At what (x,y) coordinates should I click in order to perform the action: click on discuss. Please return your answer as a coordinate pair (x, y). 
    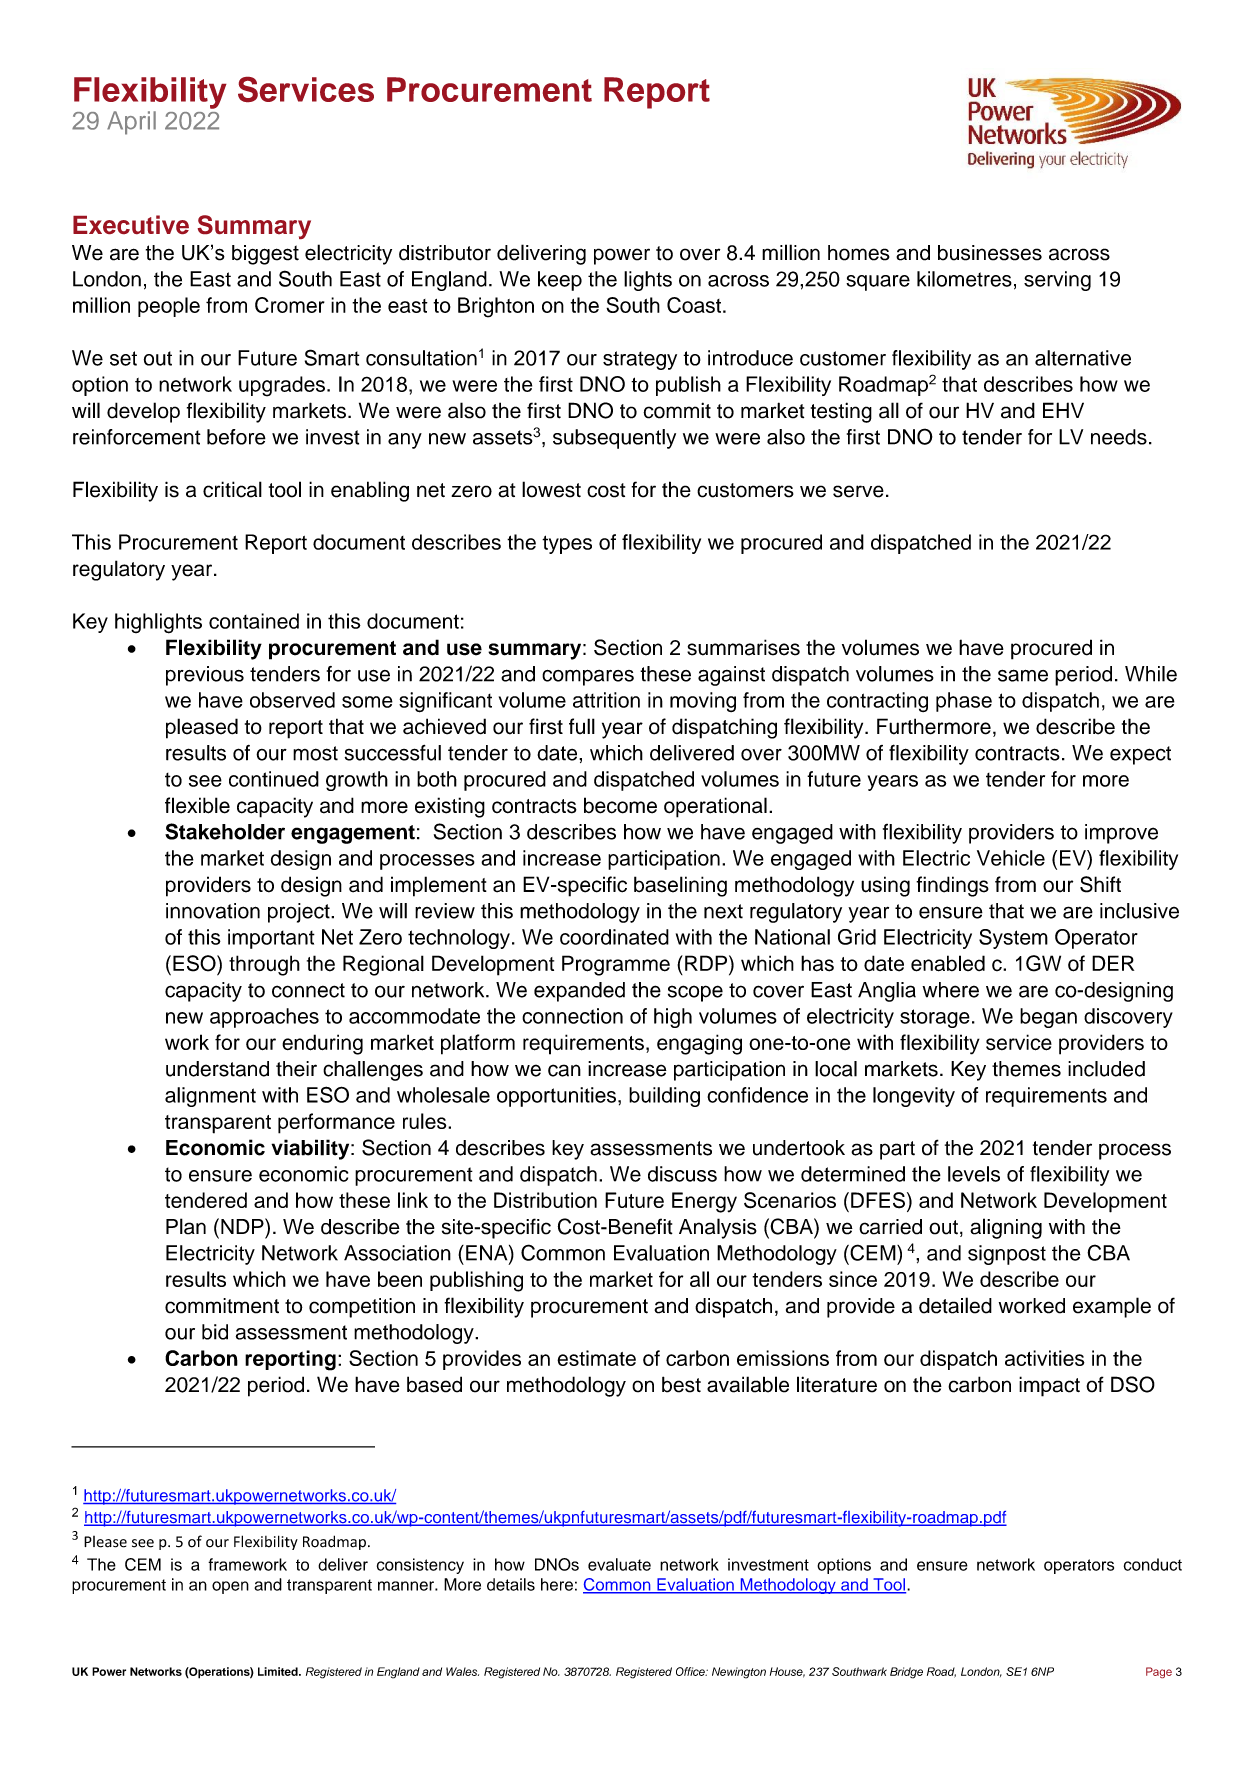
    Looking at the image, I should click on (682, 1174).
